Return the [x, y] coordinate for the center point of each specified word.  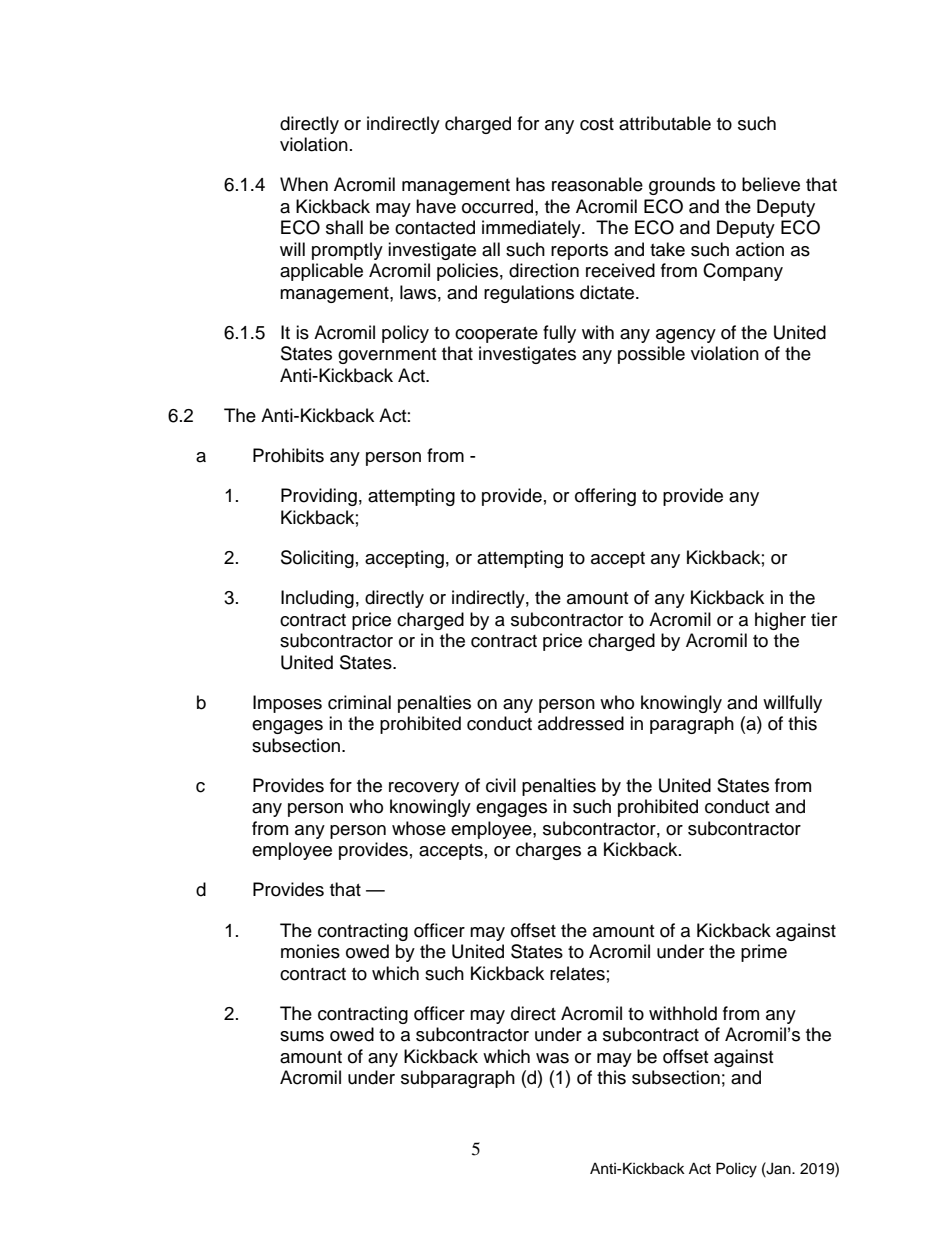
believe [771, 184]
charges [548, 851]
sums [302, 1036]
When [304, 184]
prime [764, 953]
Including [317, 599]
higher [780, 621]
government [387, 356]
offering [605, 497]
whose [419, 828]
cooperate [496, 335]
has [530, 184]
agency [686, 336]
